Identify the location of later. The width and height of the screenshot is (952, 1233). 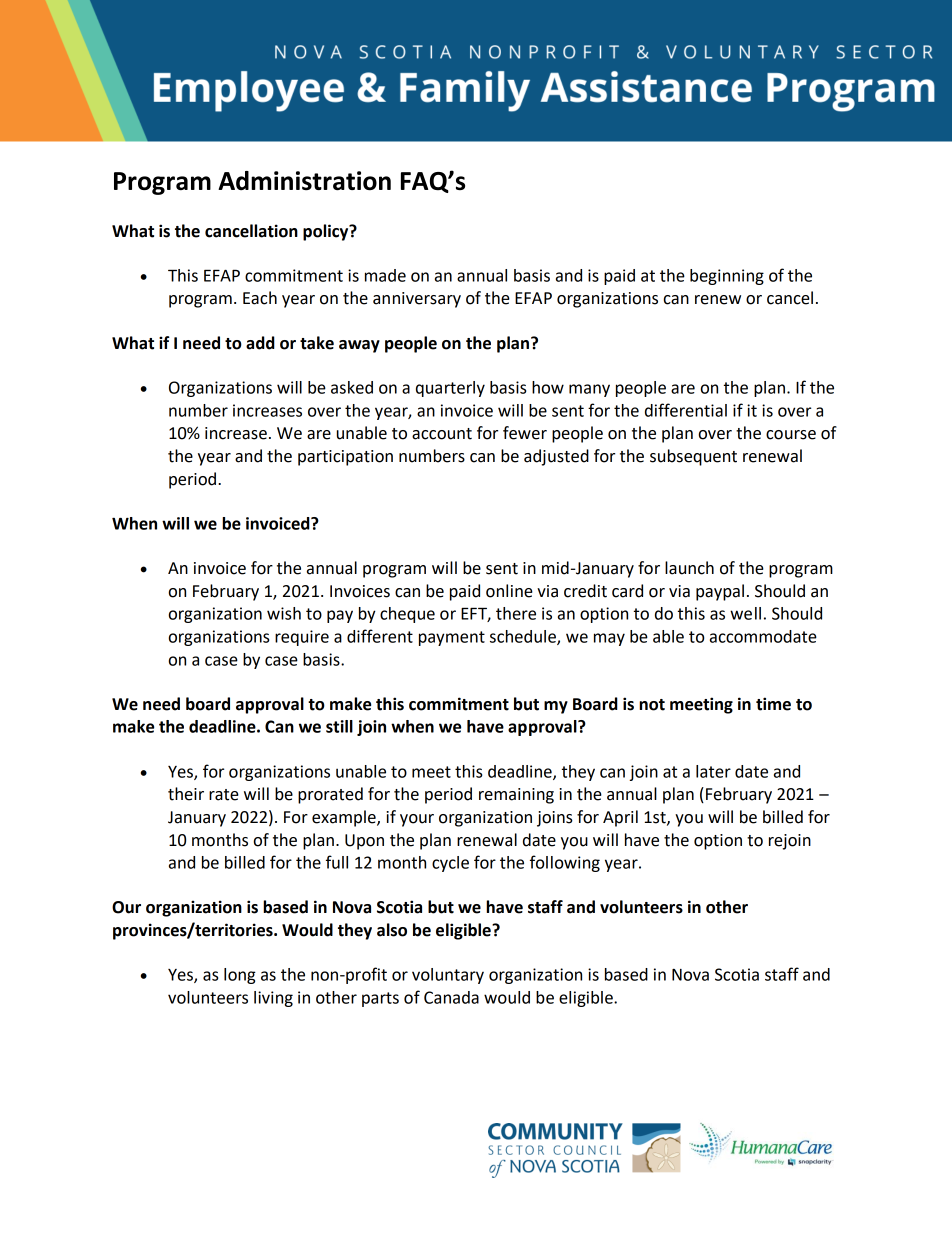
(713, 771).
